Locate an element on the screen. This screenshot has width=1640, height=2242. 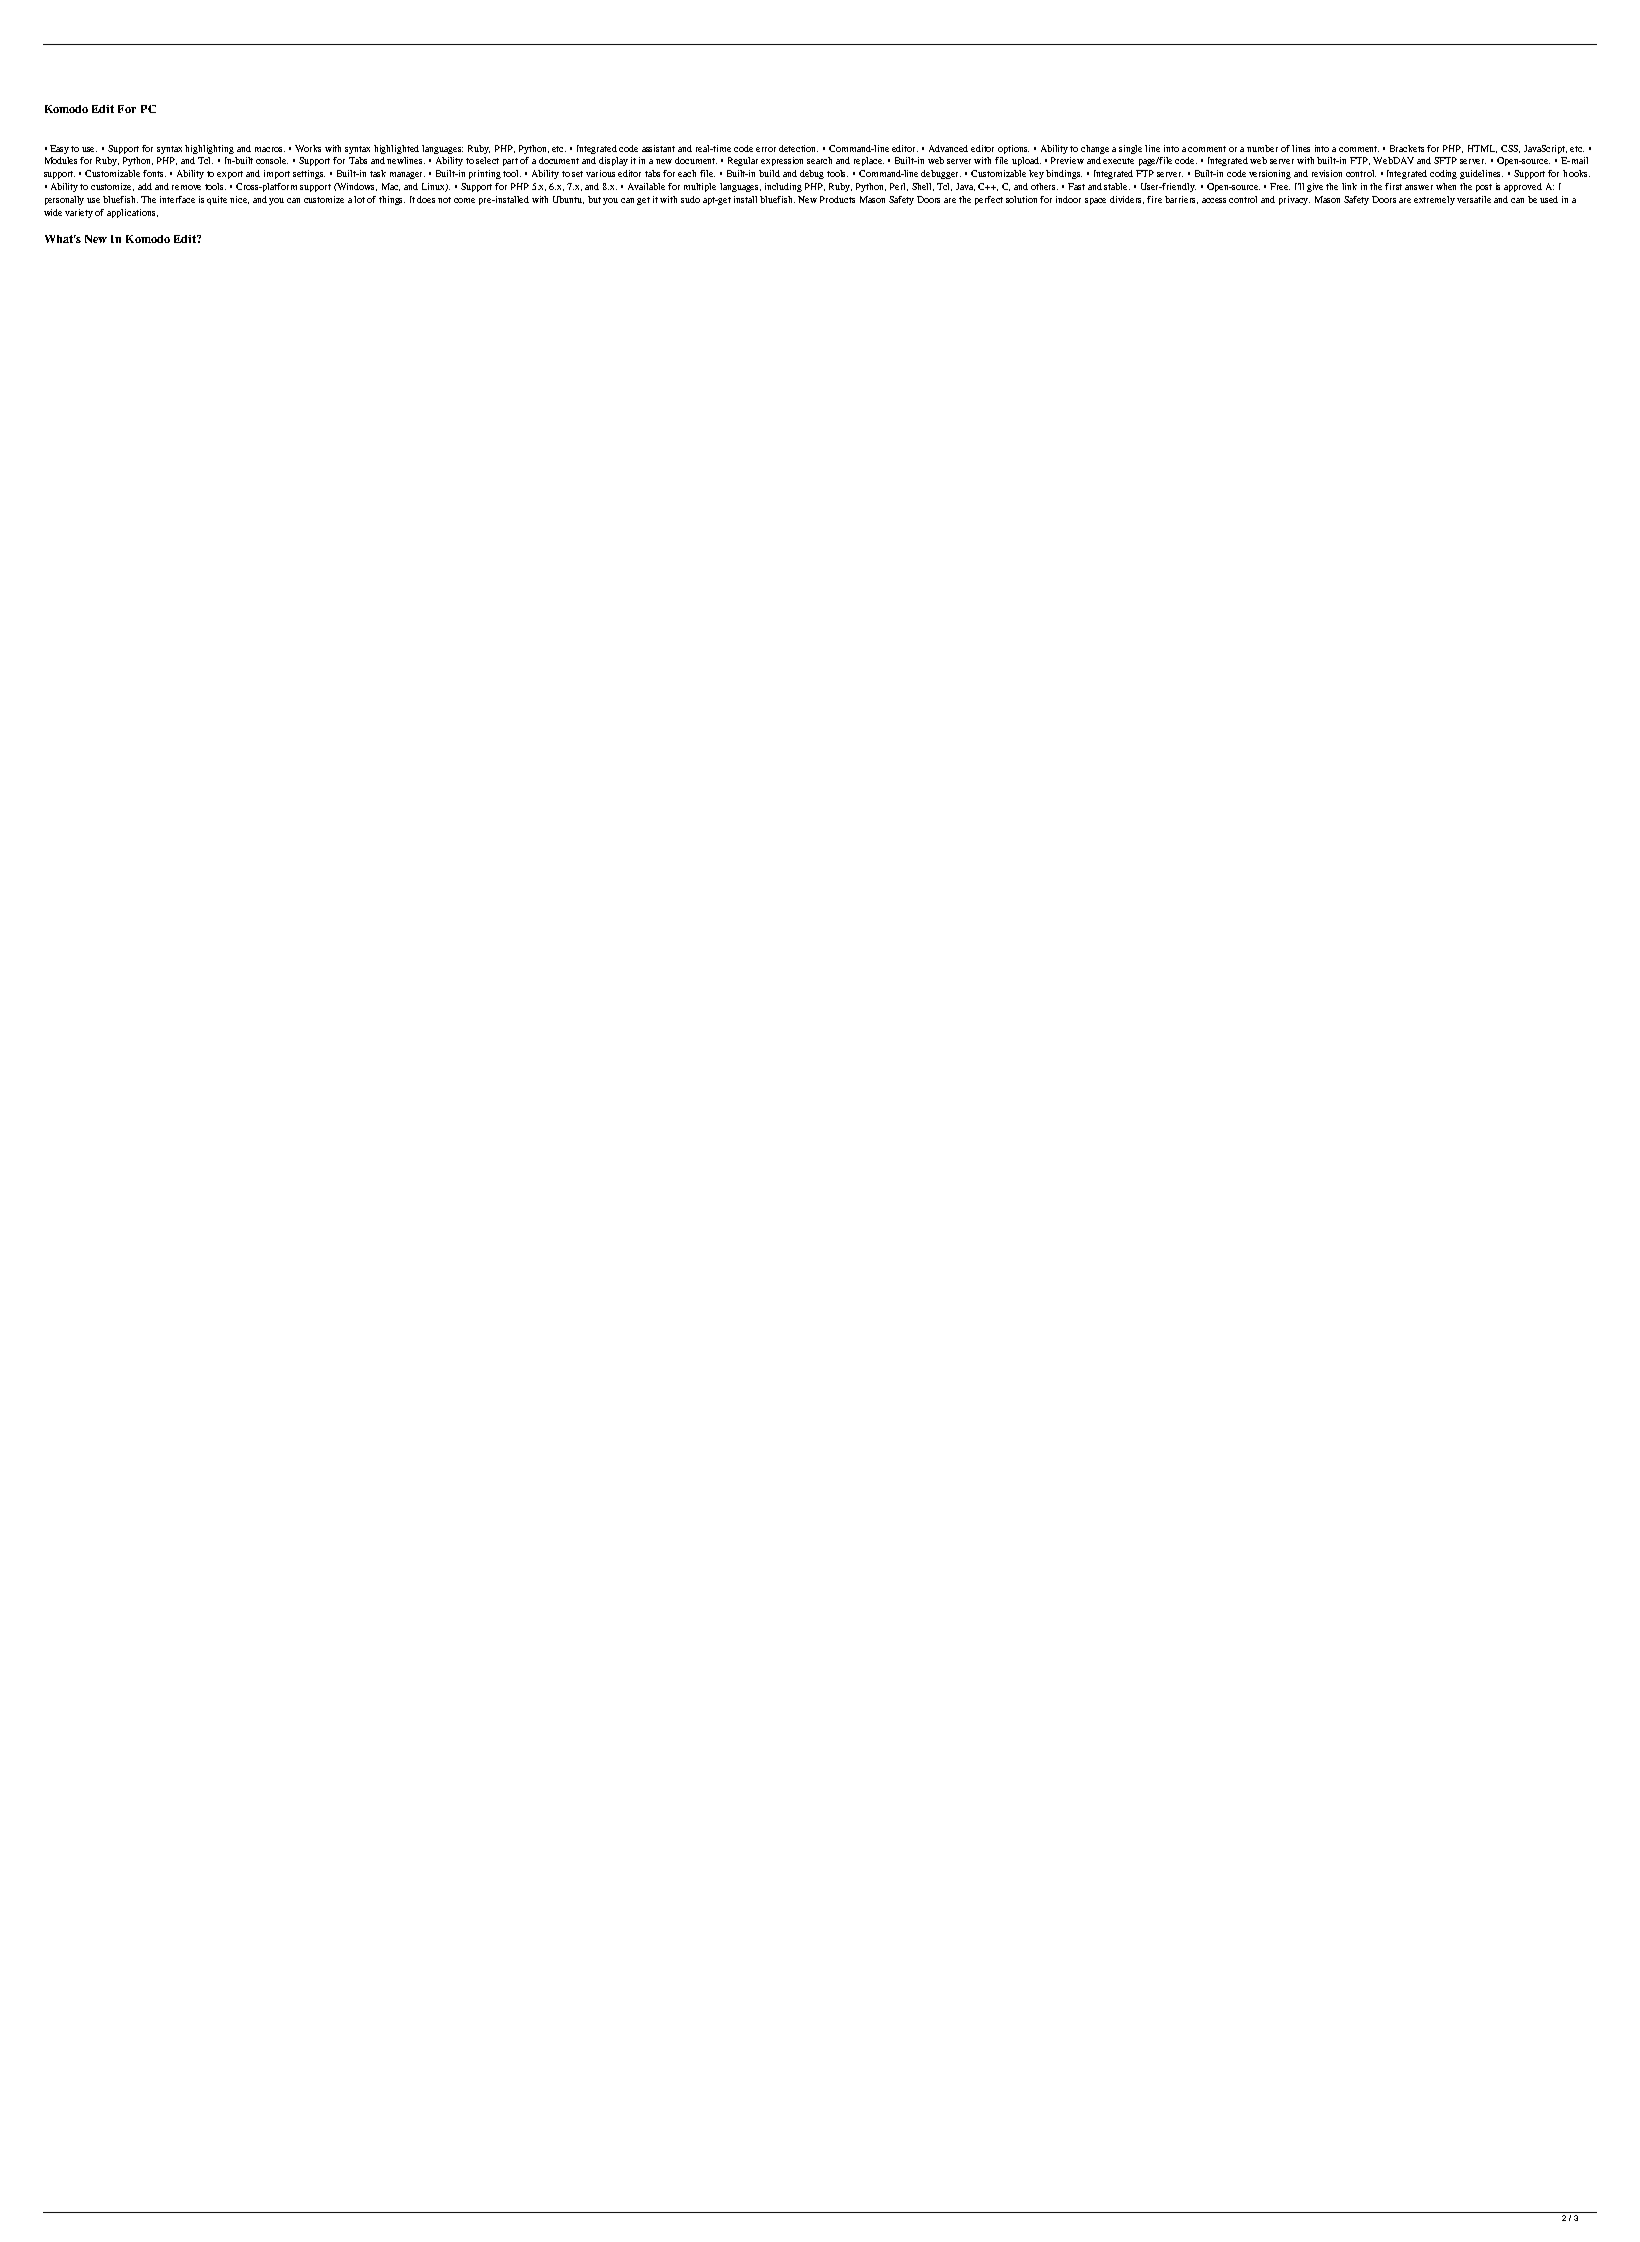
Perl is located at coordinates (899, 187).
